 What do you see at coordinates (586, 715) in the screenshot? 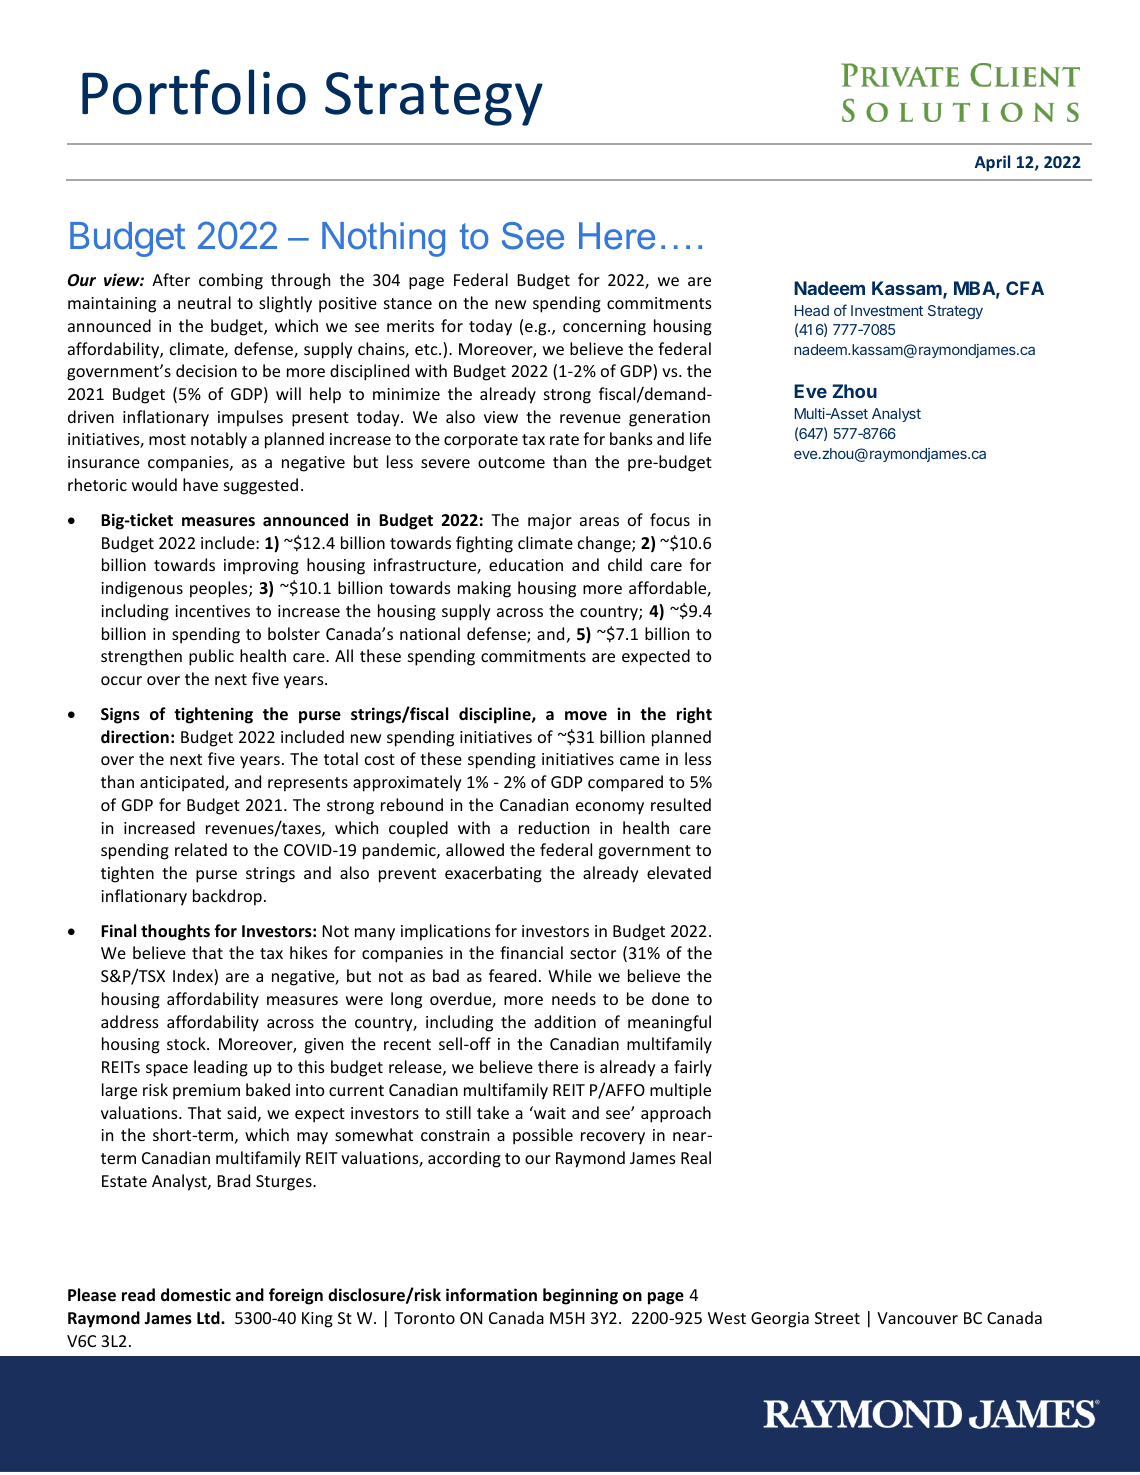
I see `move` at bounding box center [586, 715].
